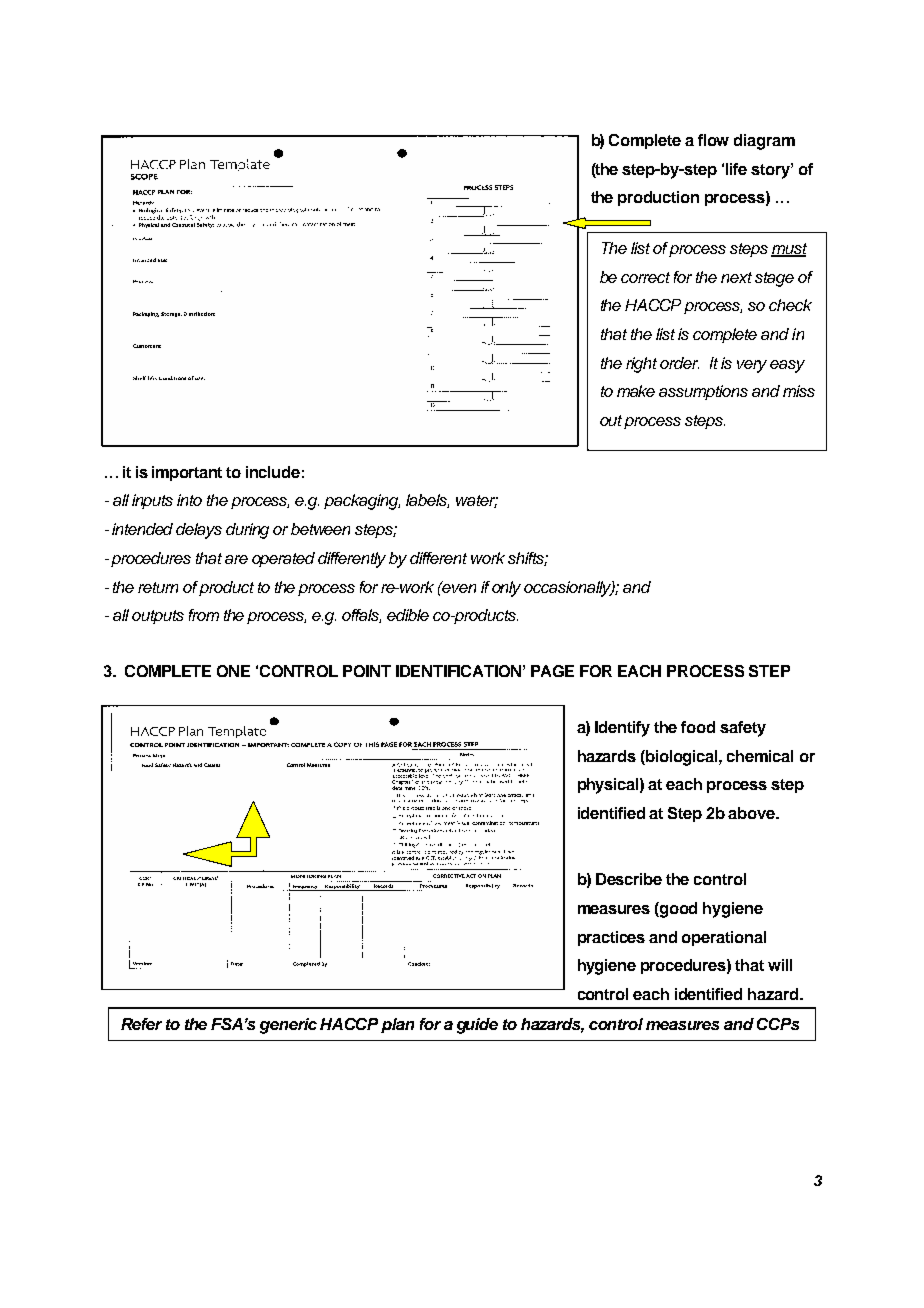 The image size is (924, 1308). I want to click on life, so click(736, 169).
